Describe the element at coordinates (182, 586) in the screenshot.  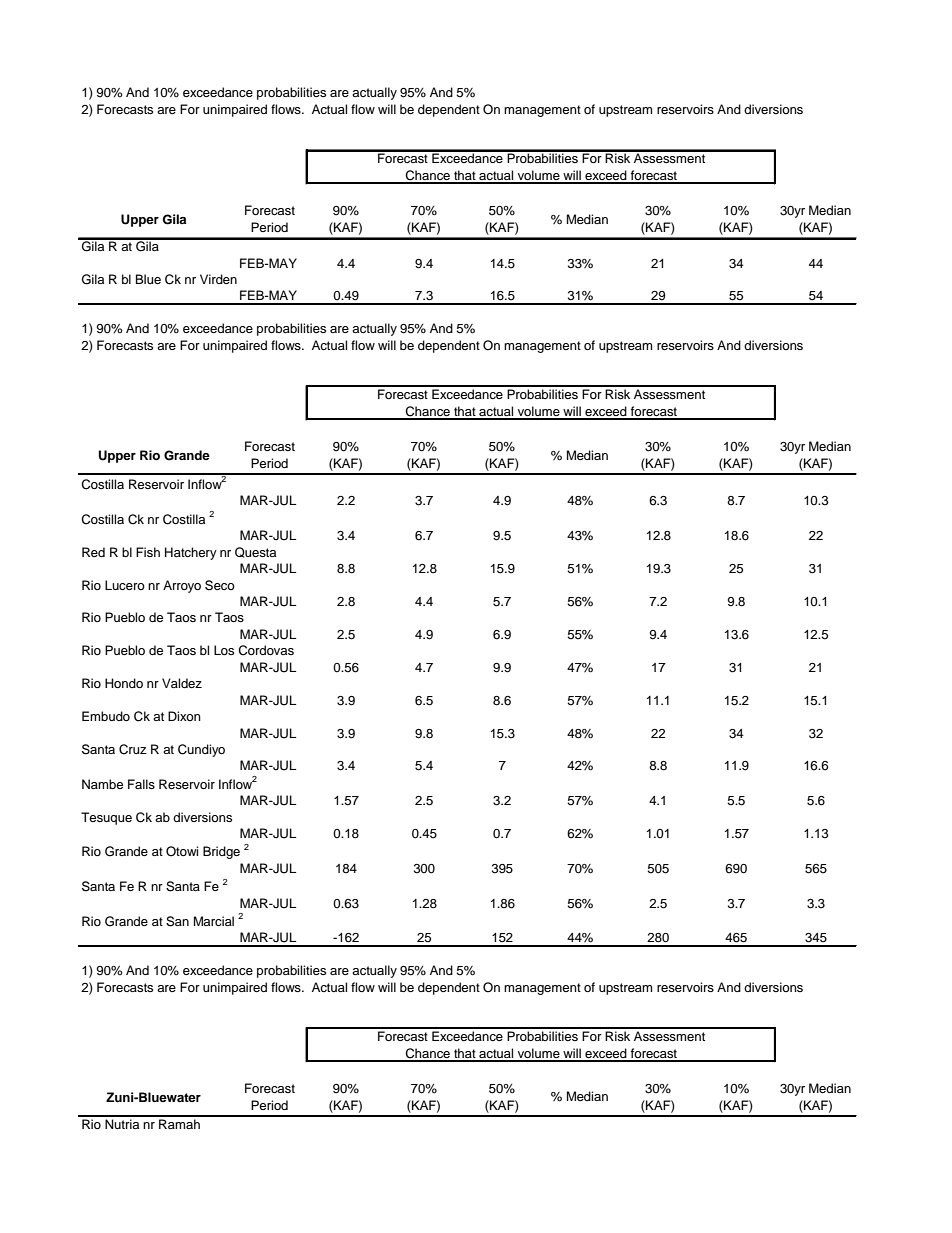
I see `Arroyo` at that location.
